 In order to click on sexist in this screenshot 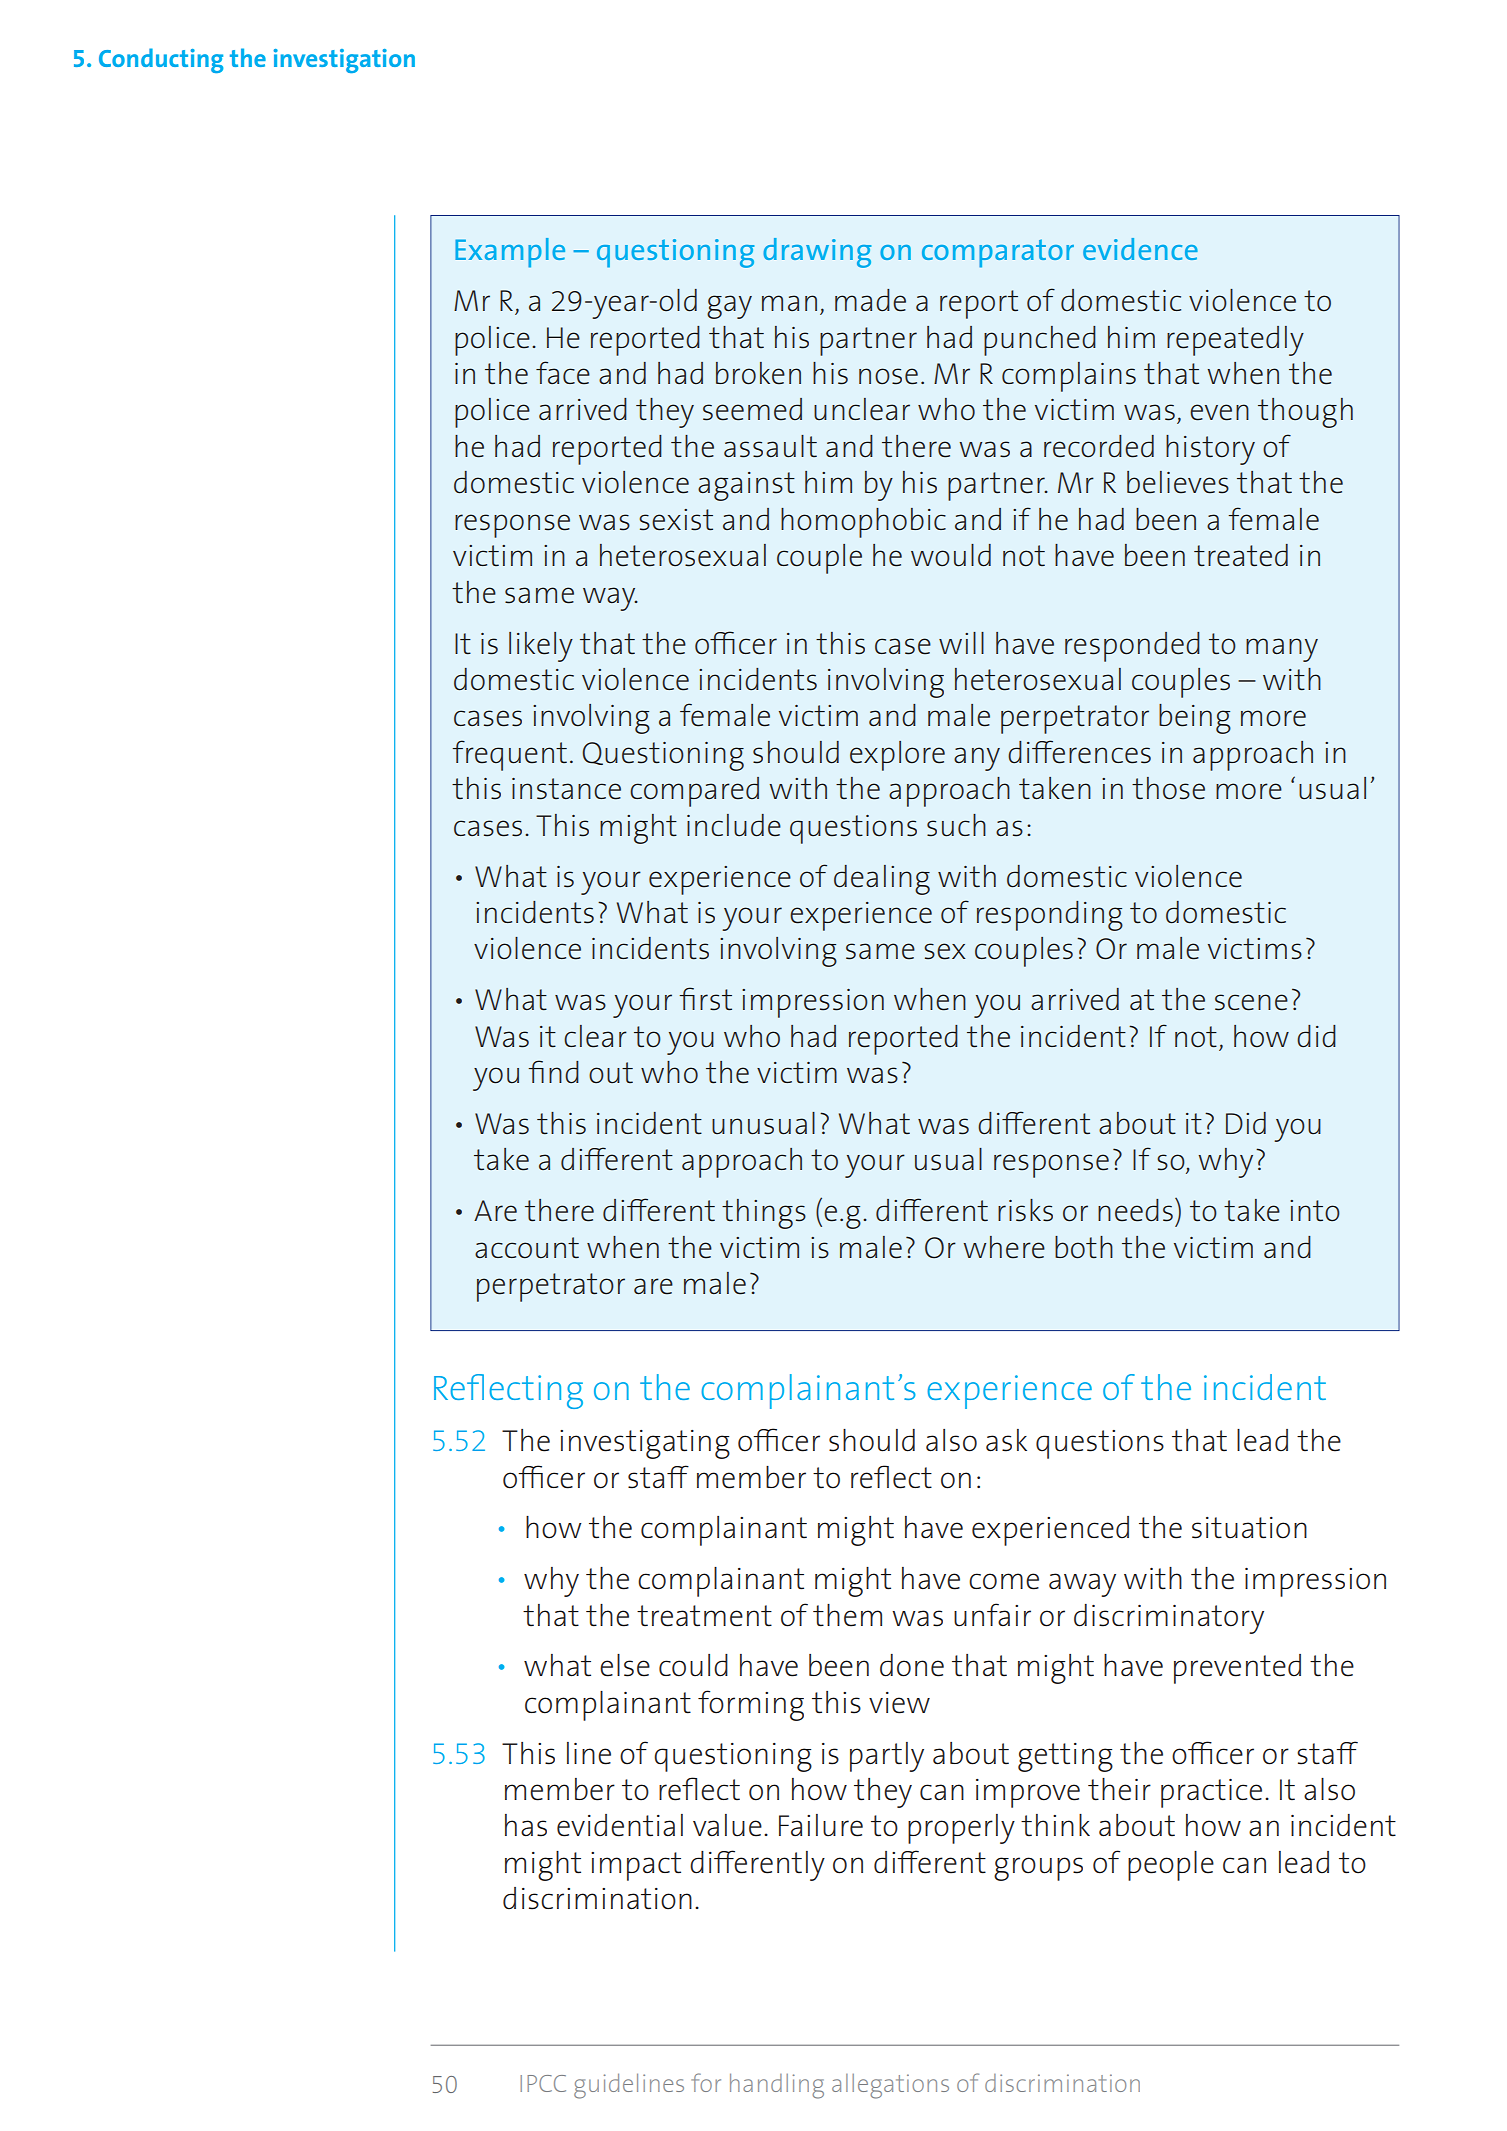, I will do `click(676, 520)`.
